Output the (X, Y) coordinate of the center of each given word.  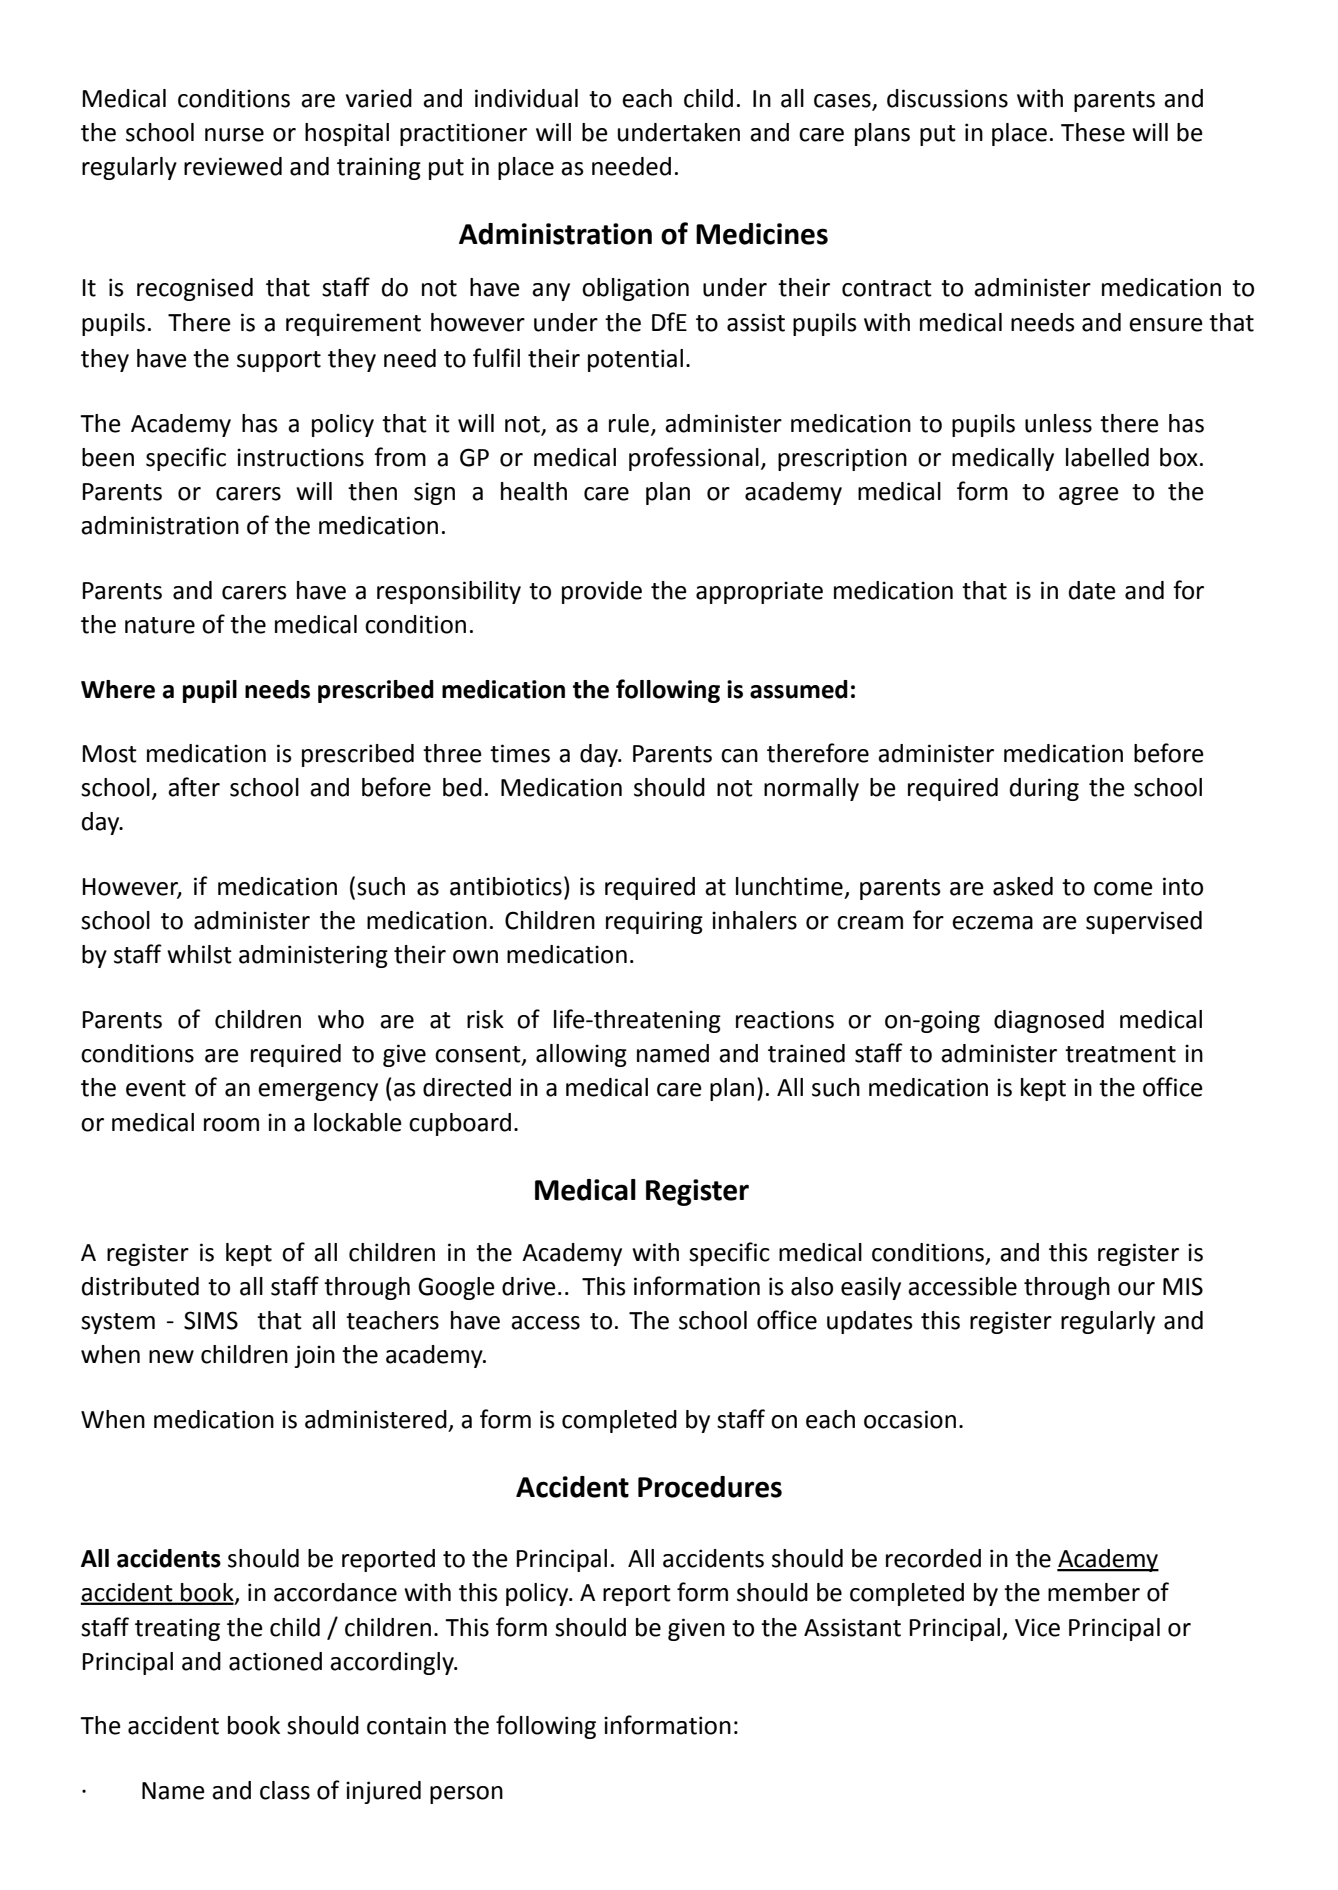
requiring (654, 922)
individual (526, 98)
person (466, 1795)
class (285, 1790)
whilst (199, 954)
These (1093, 132)
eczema (992, 923)
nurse (234, 135)
